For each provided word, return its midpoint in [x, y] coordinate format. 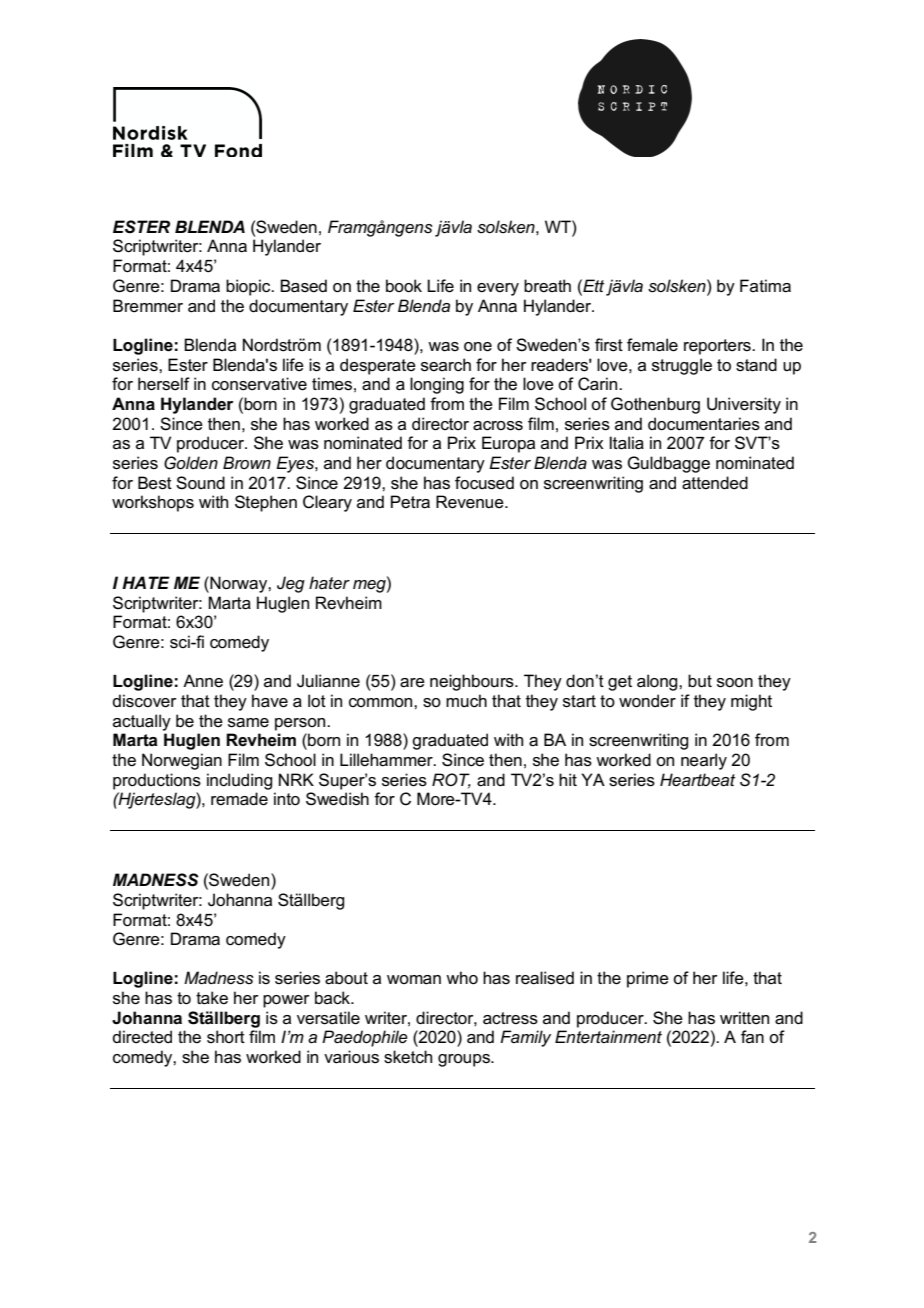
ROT [451, 780]
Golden [191, 463]
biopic [249, 287]
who [462, 977]
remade [239, 799]
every [498, 289]
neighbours [473, 682]
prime [648, 979]
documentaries [704, 424]
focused [484, 483]
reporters [718, 347]
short [226, 1037]
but [700, 681]
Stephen [266, 503]
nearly [704, 761]
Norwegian [182, 761]
